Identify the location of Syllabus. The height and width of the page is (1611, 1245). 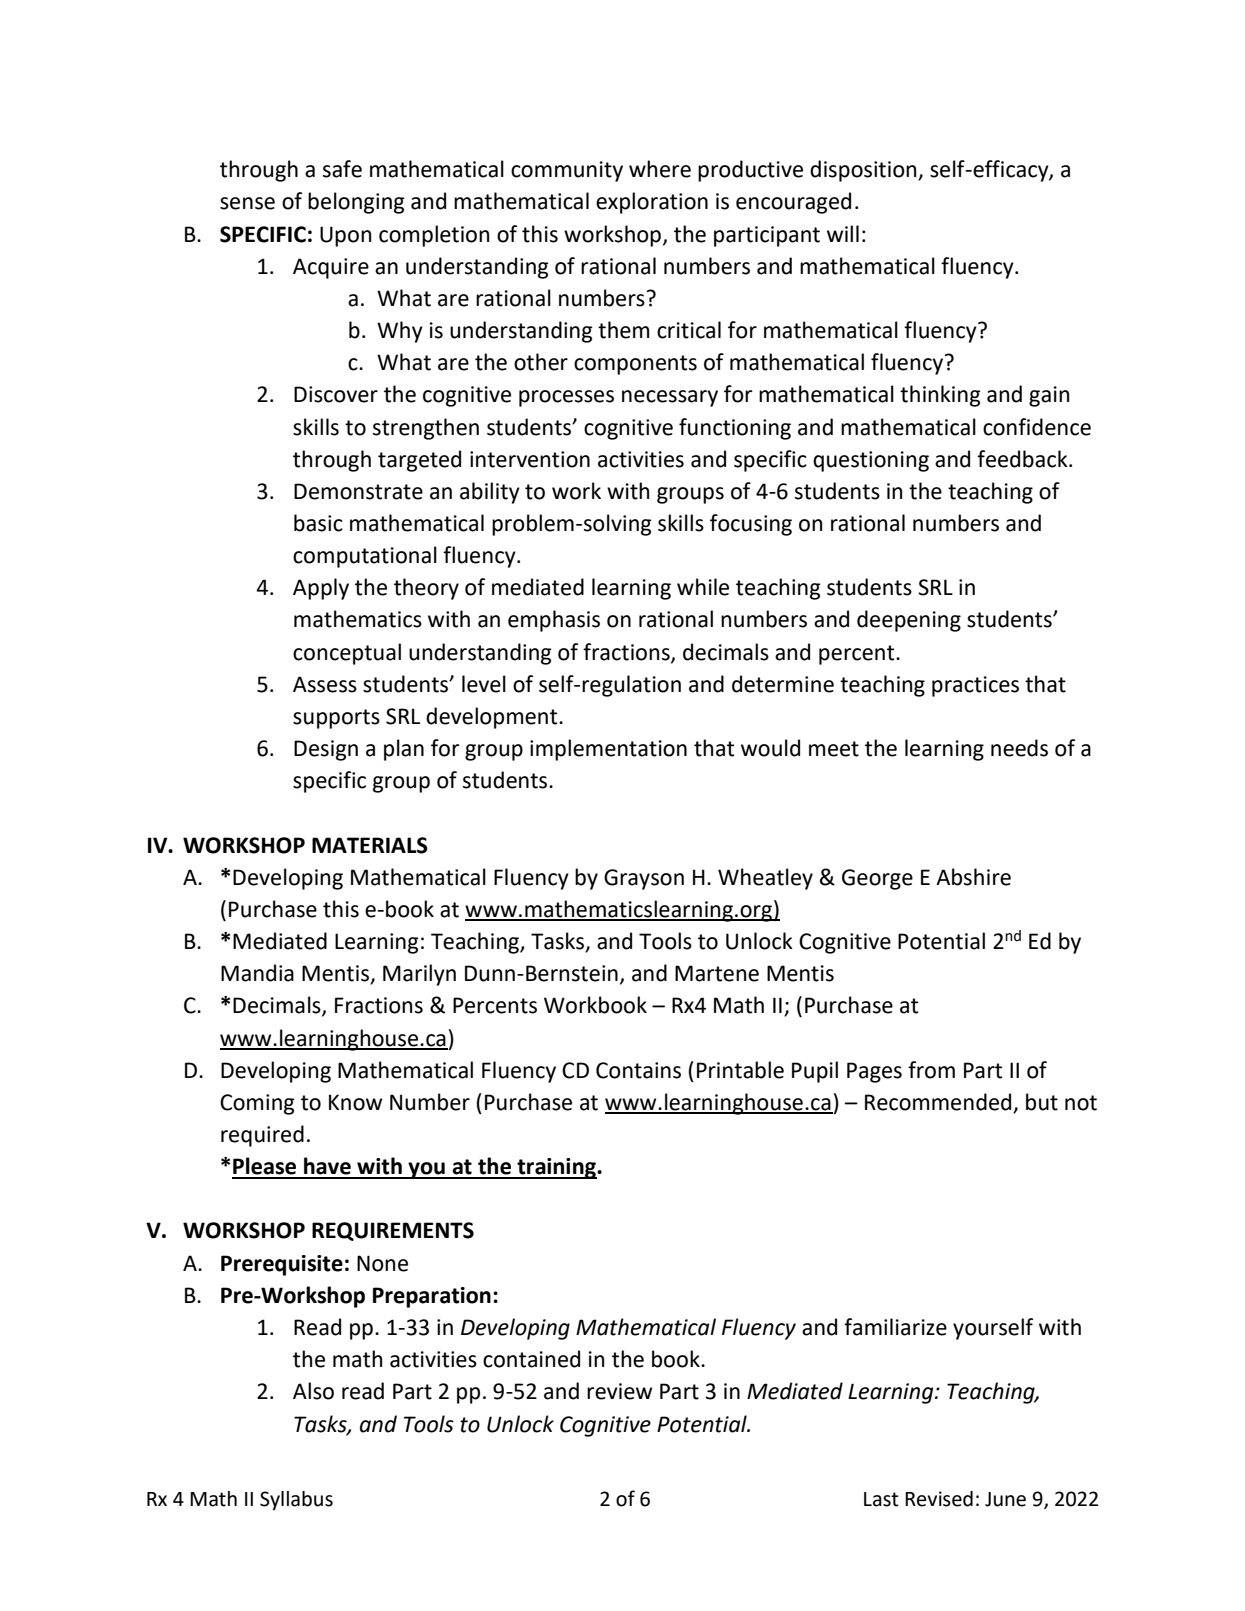
(296, 1500).
